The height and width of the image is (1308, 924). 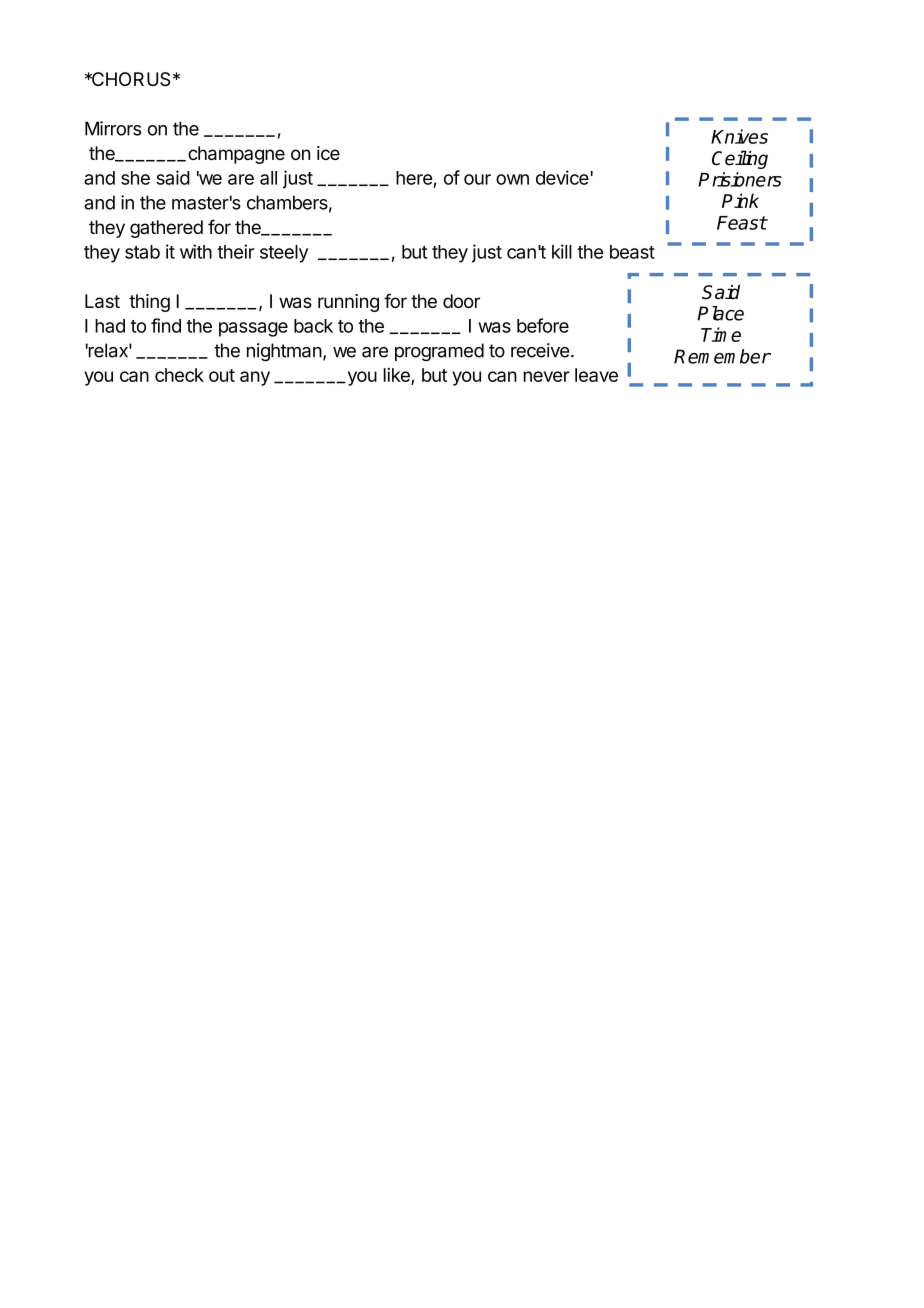 What do you see at coordinates (632, 252) in the image?
I see `beast` at bounding box center [632, 252].
